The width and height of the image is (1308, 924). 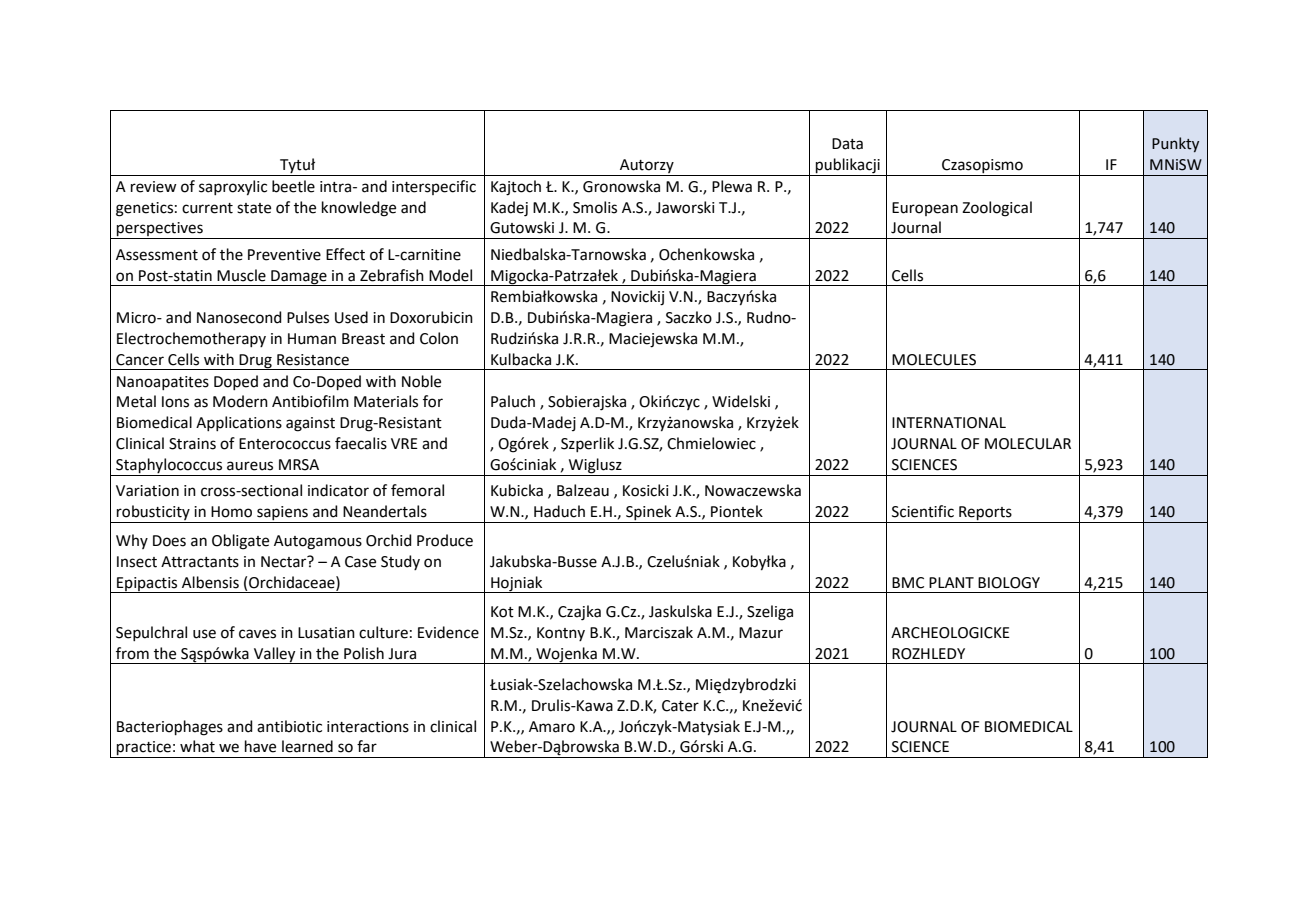 I want to click on Homo, so click(x=231, y=512).
